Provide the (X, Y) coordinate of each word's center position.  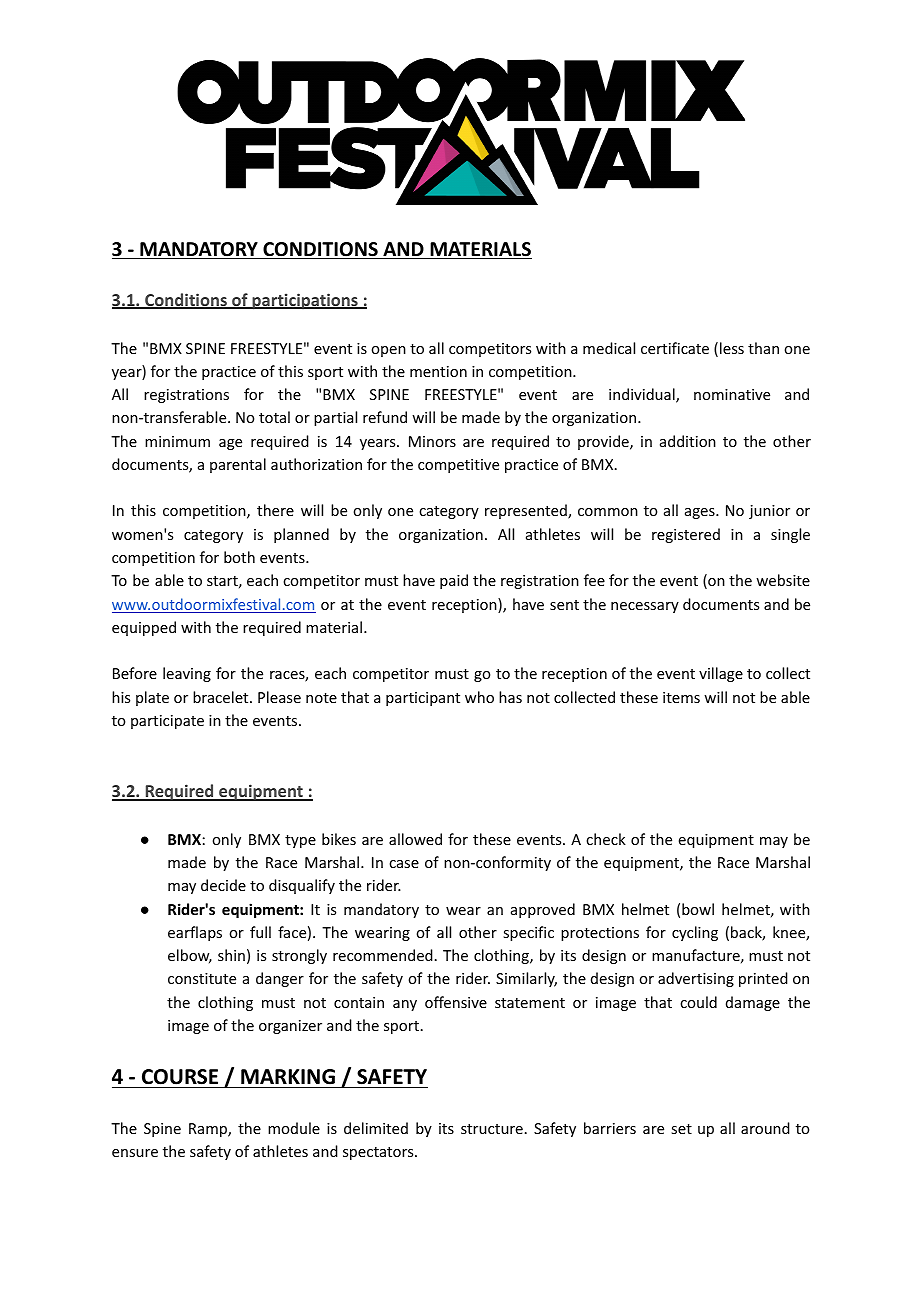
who (479, 697)
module (294, 1128)
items (681, 697)
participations (305, 301)
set (681, 1129)
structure (492, 1129)
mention (438, 371)
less (732, 348)
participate (167, 722)
